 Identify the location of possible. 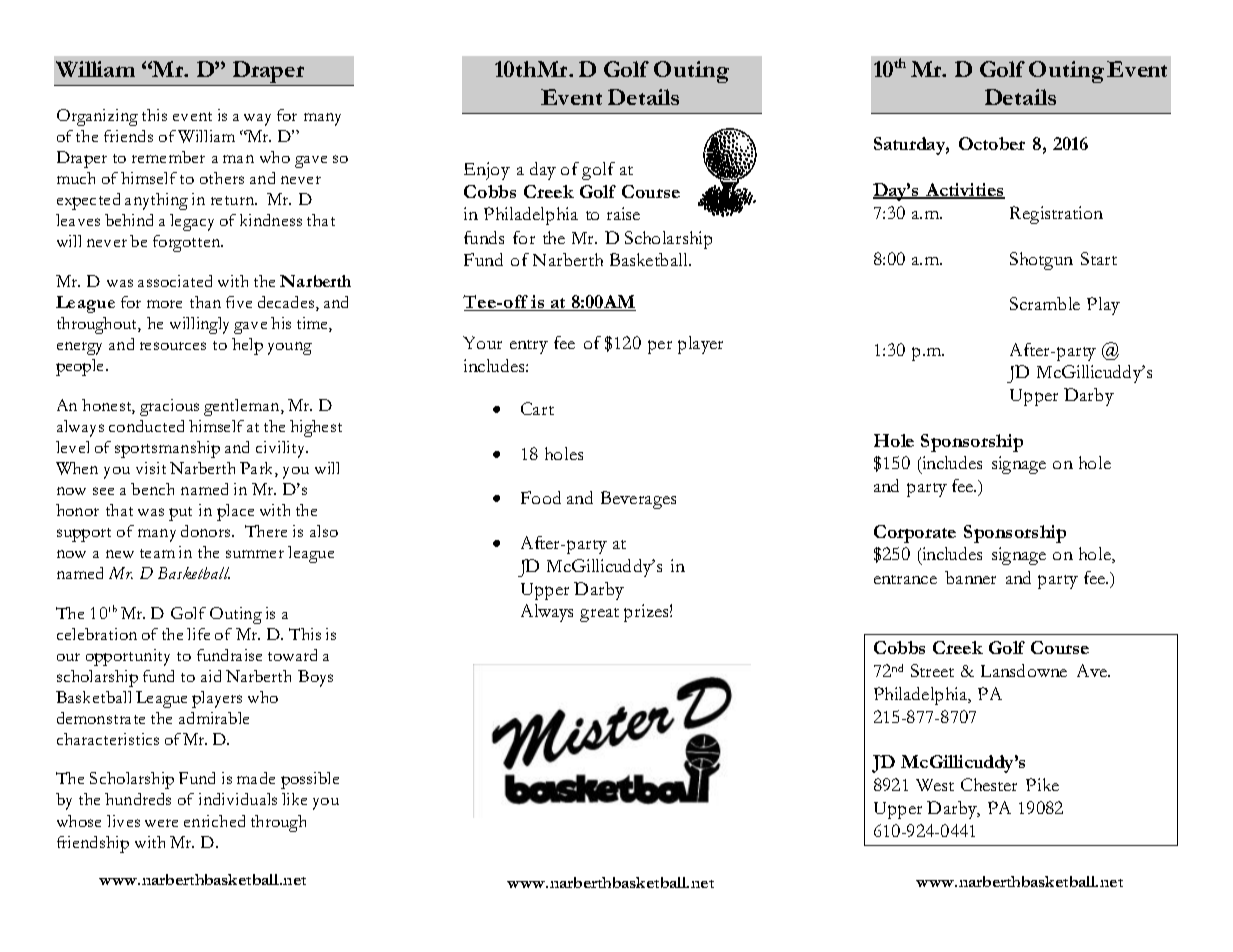
(310, 780).
